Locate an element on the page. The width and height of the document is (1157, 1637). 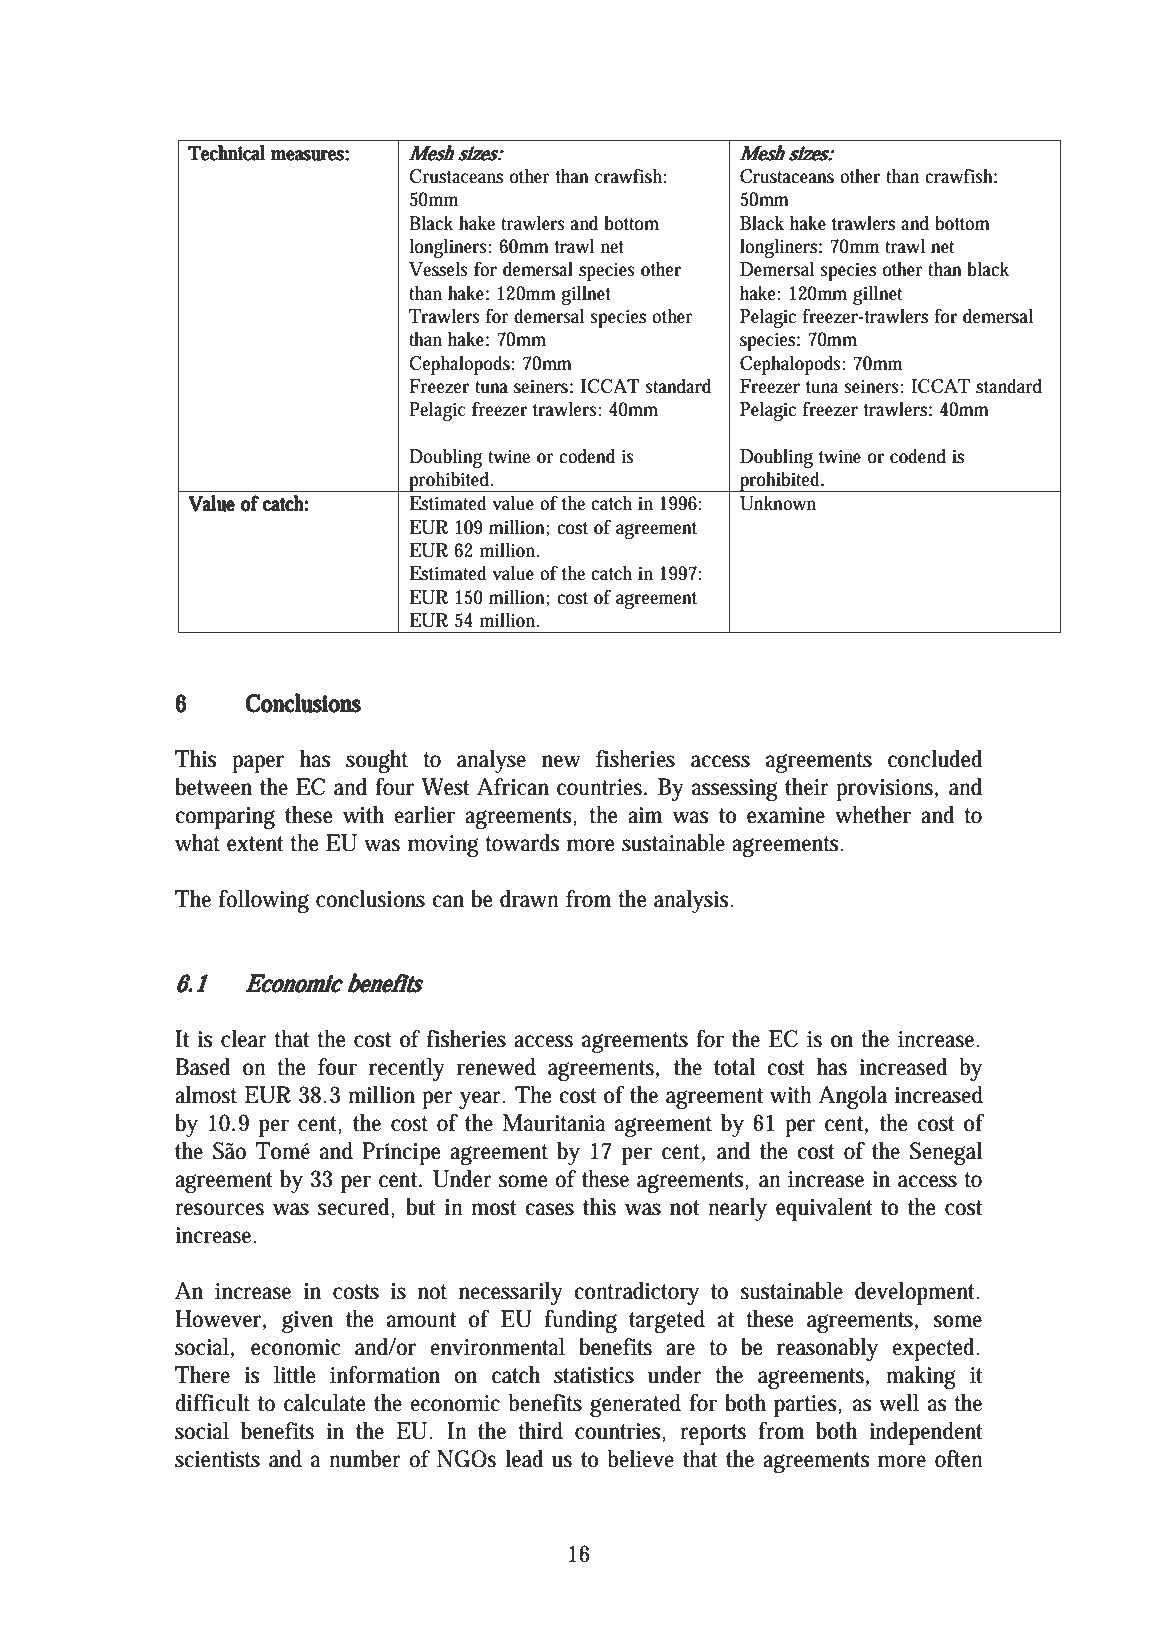
Mauritania is located at coordinates (554, 1123).
